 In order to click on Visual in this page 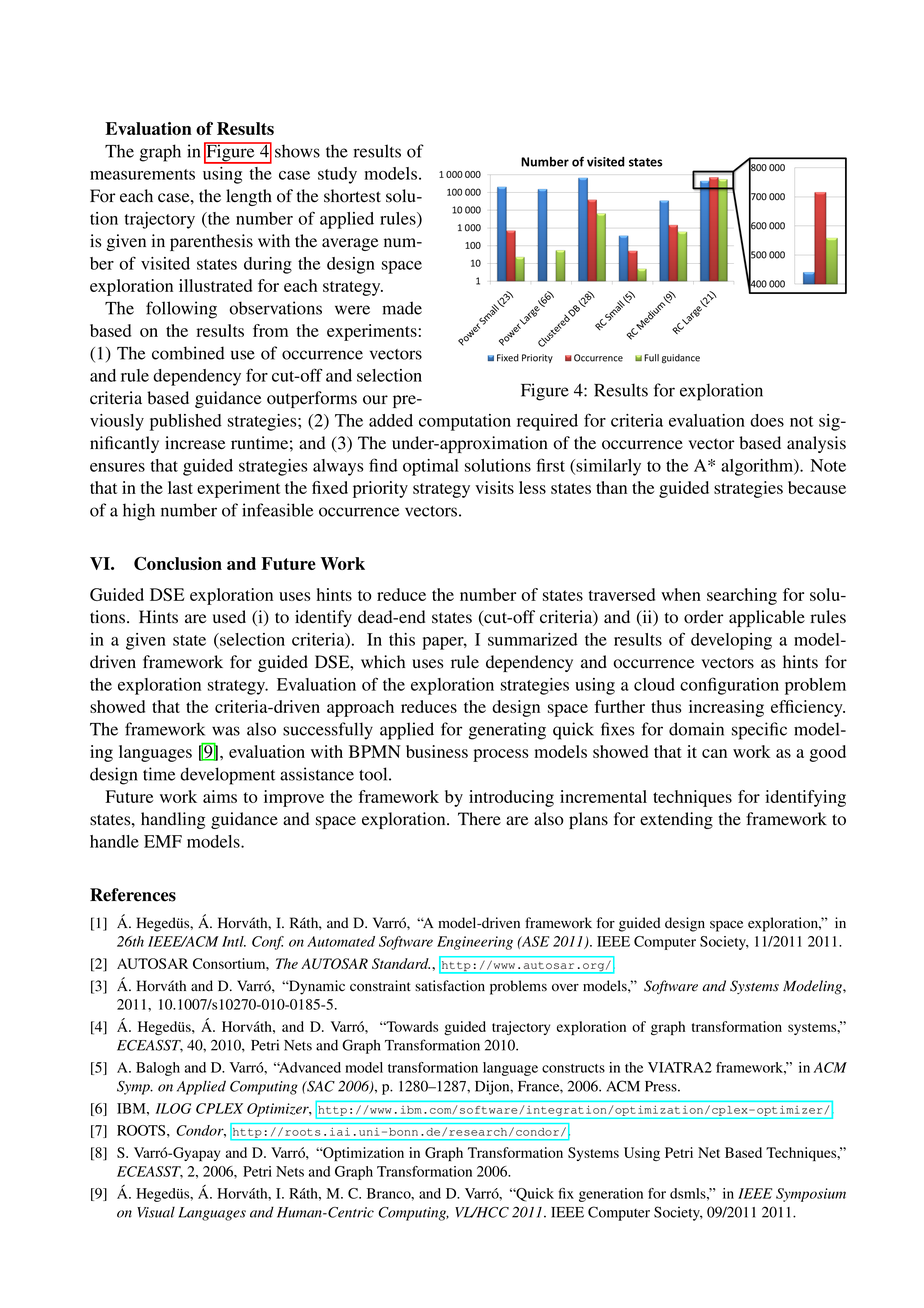, I will do `click(156, 1212)`.
